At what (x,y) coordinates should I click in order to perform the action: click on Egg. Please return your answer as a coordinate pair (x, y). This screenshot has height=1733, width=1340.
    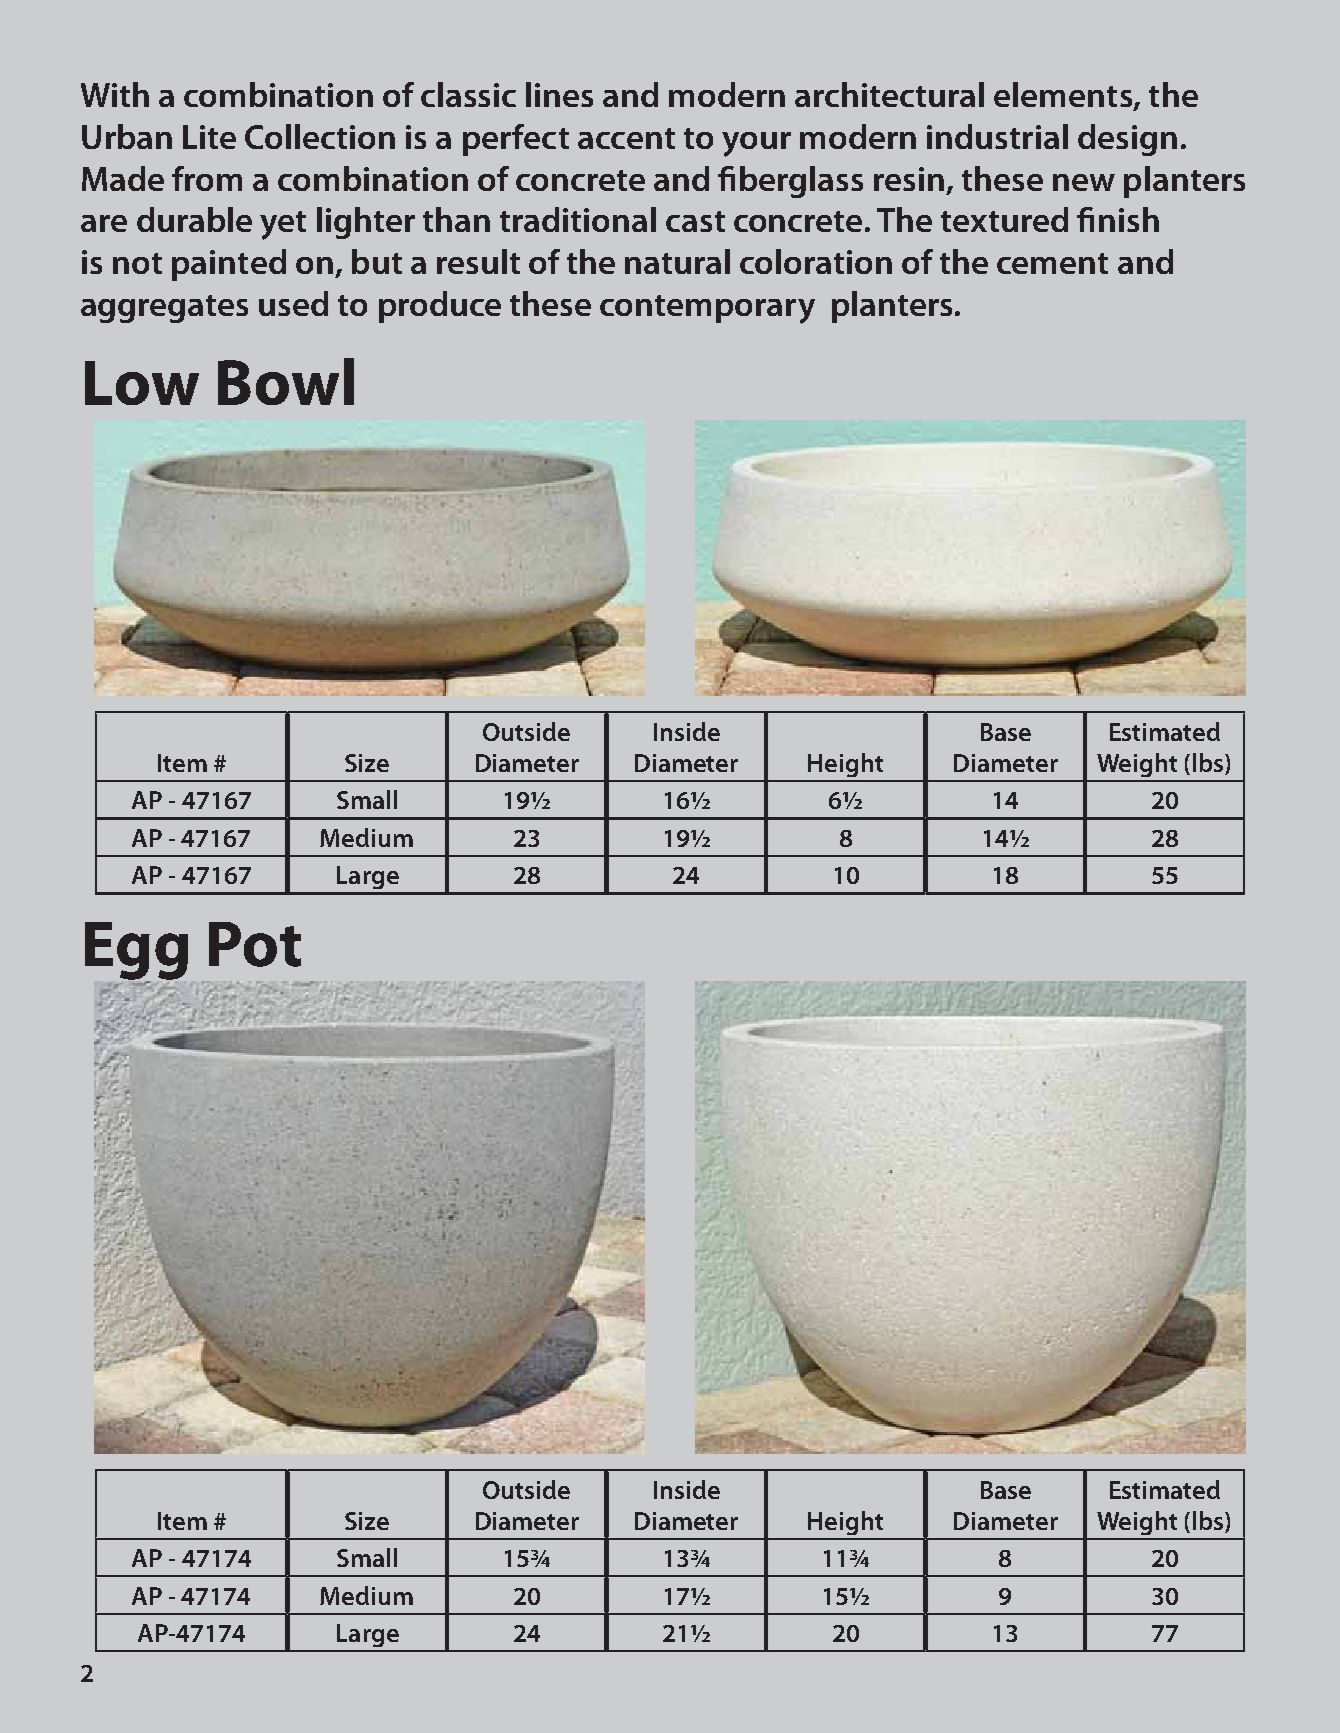
    Looking at the image, I should click on (136, 952).
